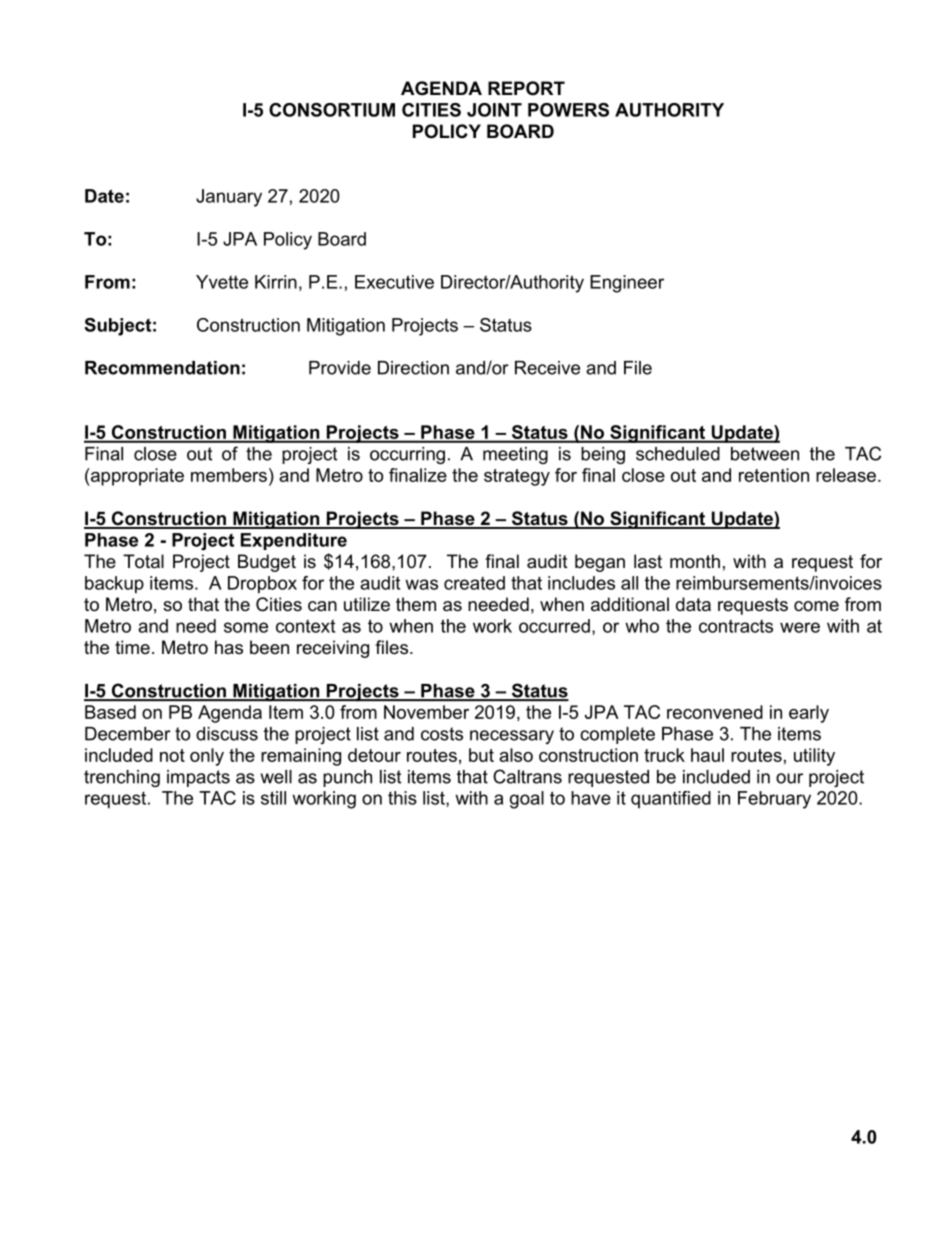 This document has height=1233, width=952. I want to click on JOINT, so click(494, 110).
